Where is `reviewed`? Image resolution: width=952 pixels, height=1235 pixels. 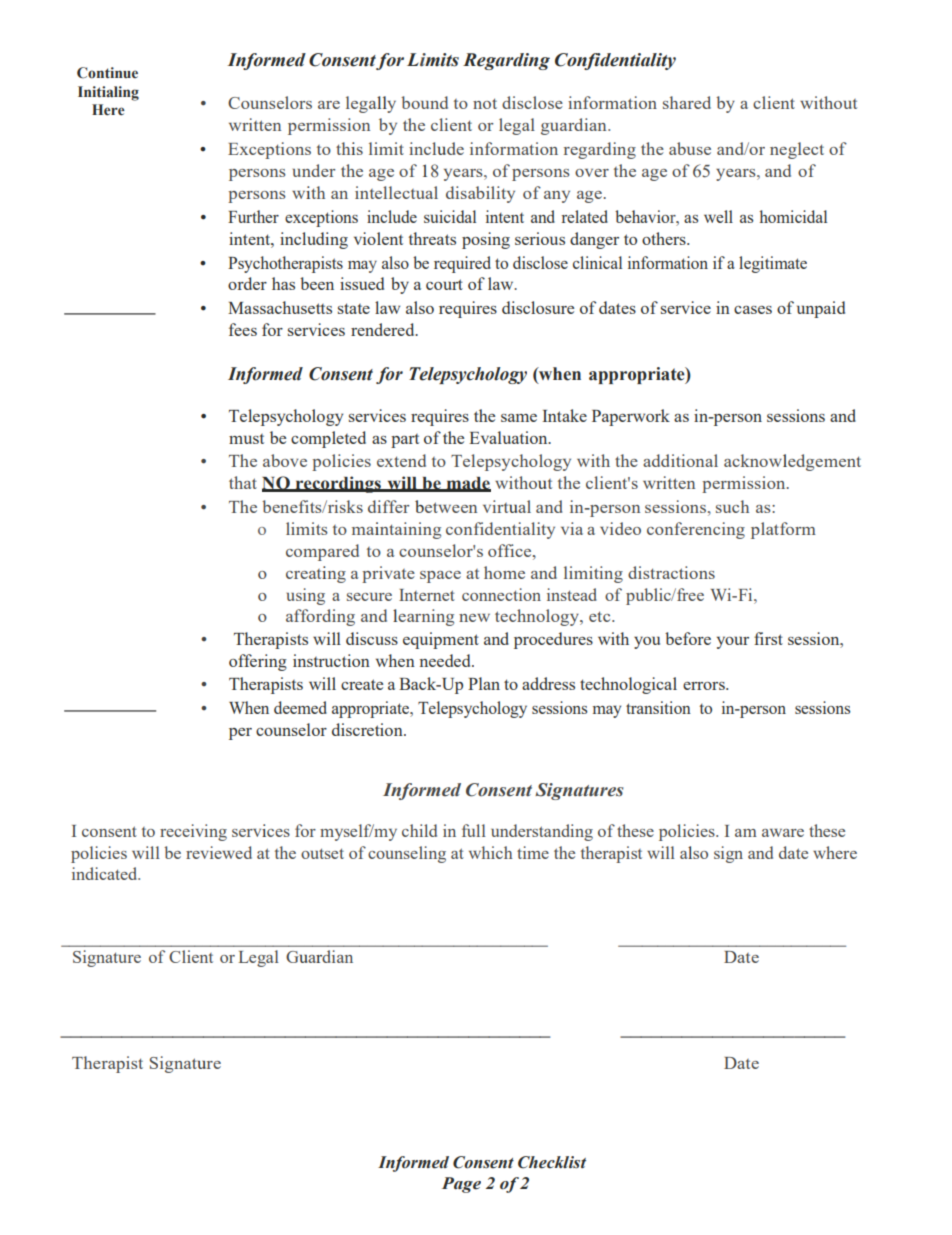
reviewed is located at coordinates (219, 852).
